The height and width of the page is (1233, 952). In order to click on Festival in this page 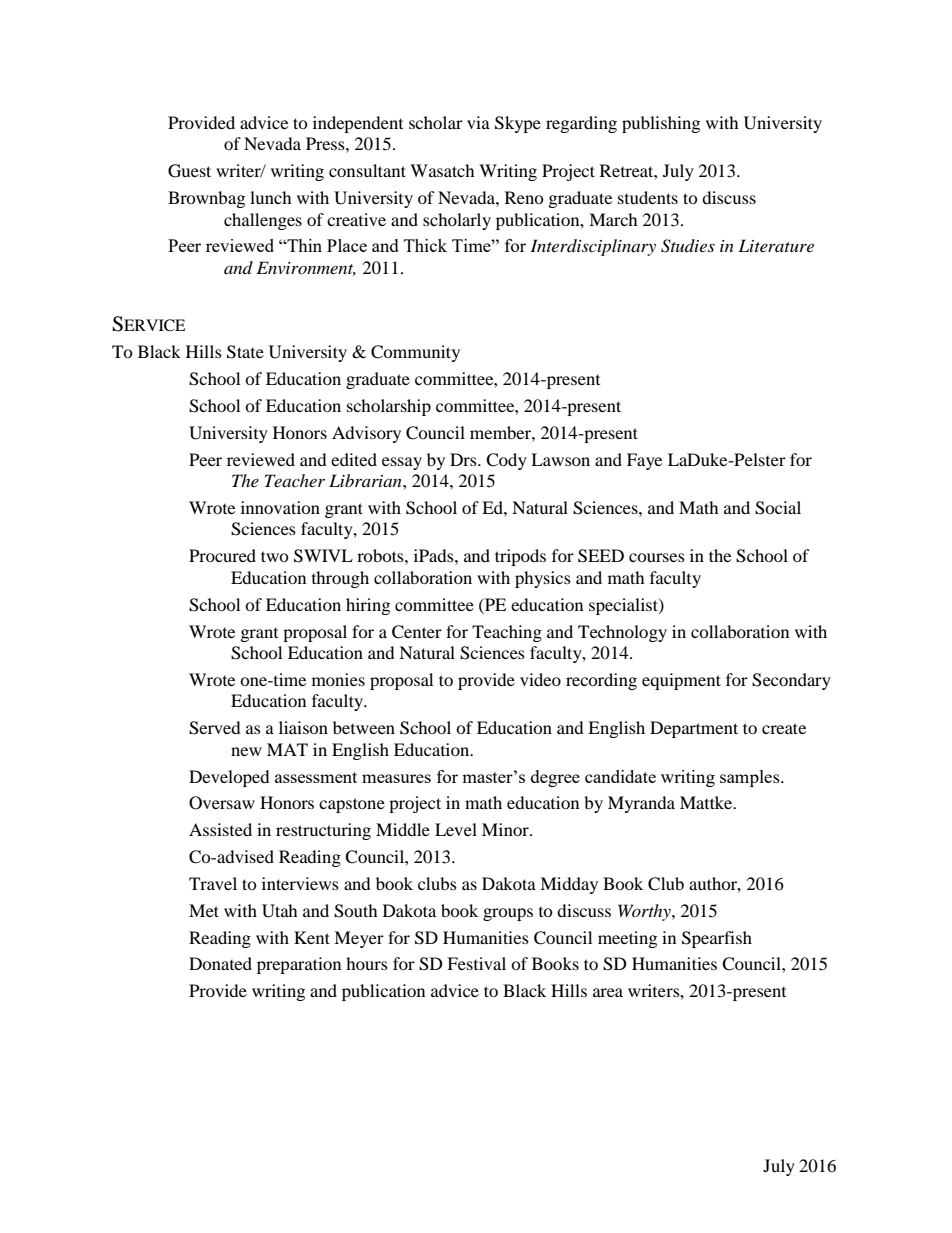, I will do `click(476, 963)`.
